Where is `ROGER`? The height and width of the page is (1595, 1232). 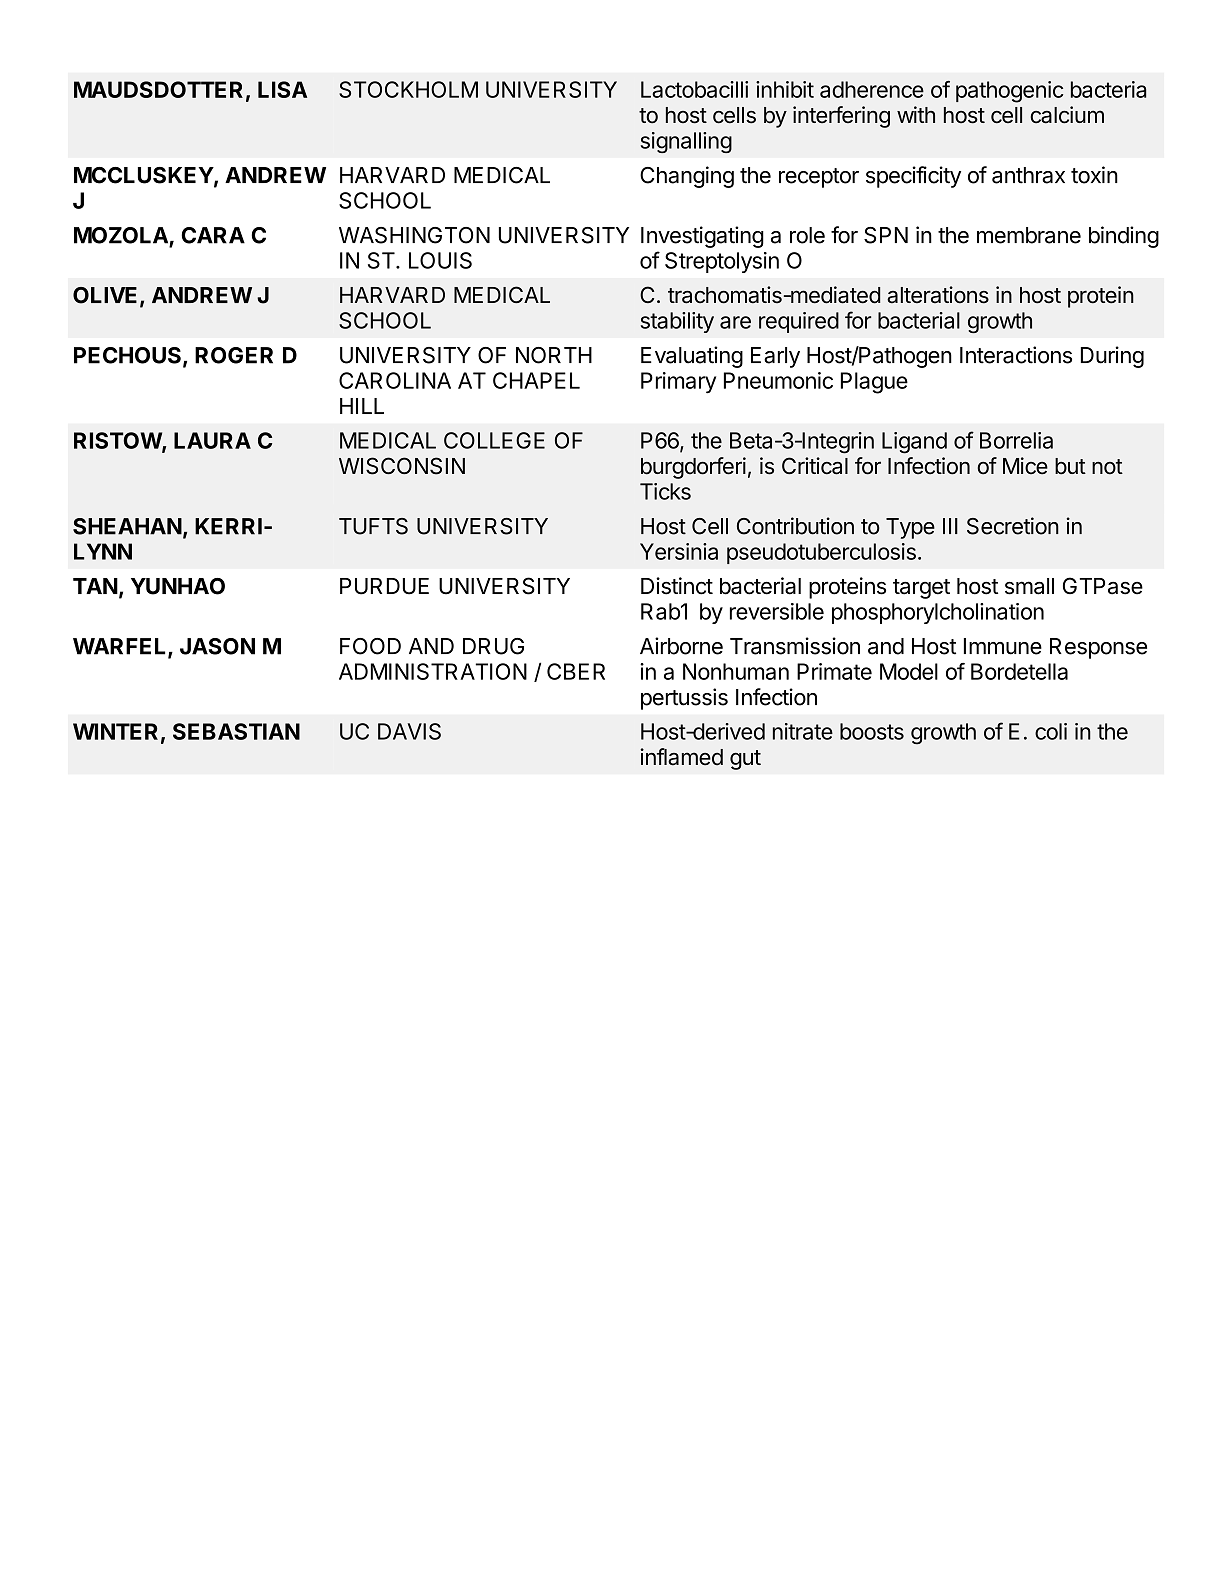
ROGER is located at coordinates (234, 355).
